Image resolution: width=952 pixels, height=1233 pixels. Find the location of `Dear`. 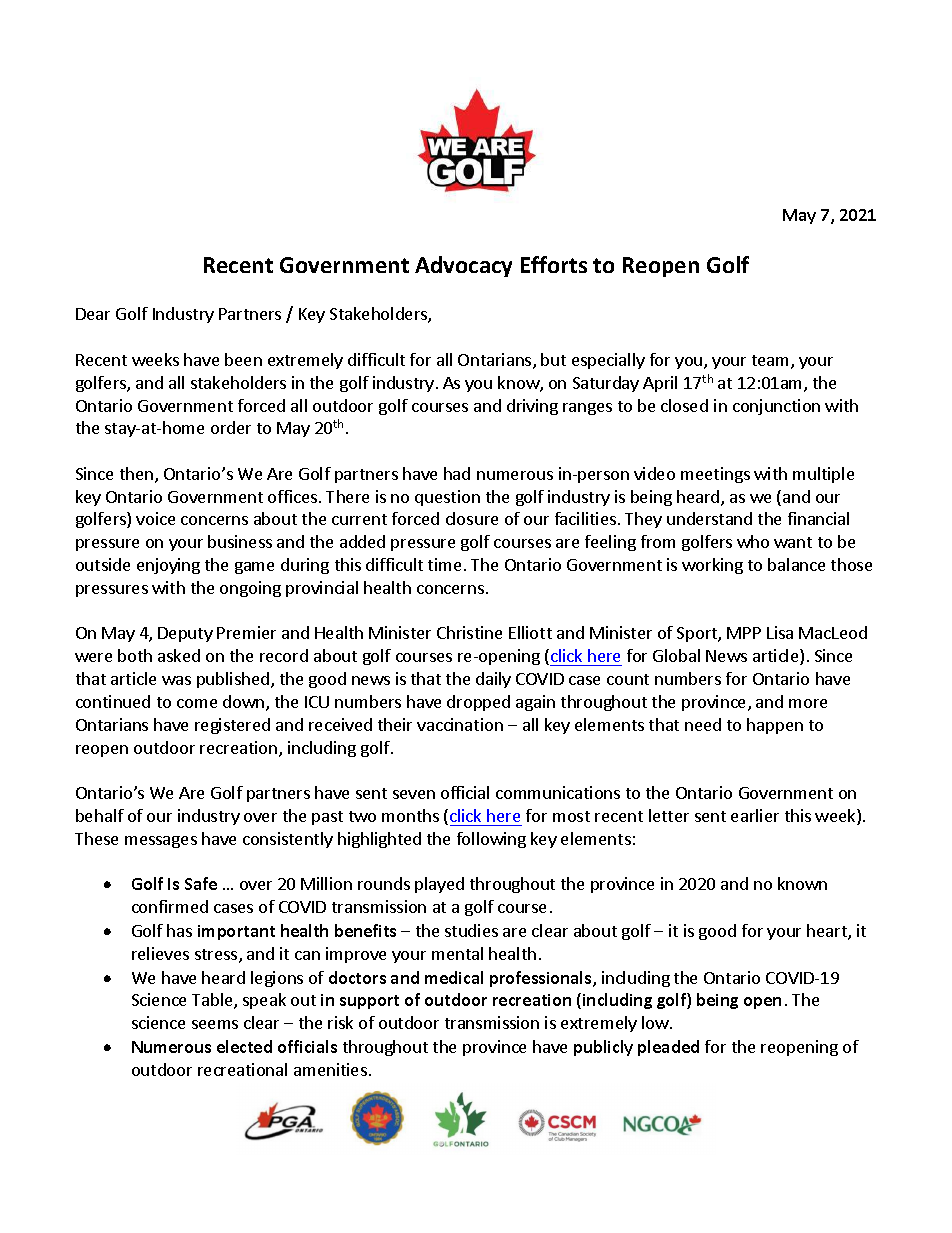

Dear is located at coordinates (93, 314).
